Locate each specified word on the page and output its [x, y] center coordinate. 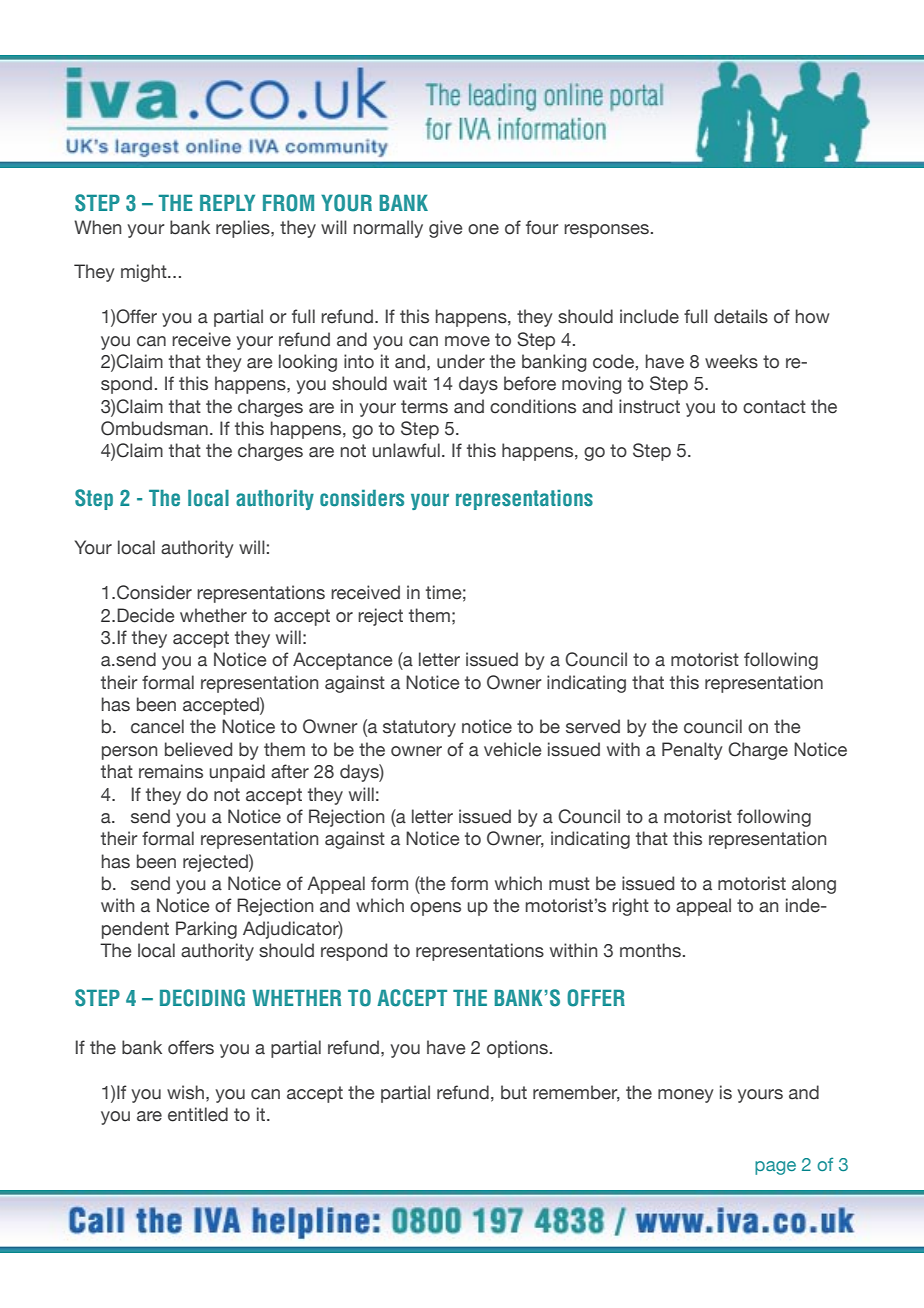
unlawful [406, 450]
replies [244, 229]
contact [774, 407]
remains [171, 771]
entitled [198, 1114]
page [775, 1168]
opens [435, 909]
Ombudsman [154, 428]
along [814, 885]
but [514, 1092]
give [445, 229]
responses [608, 231]
